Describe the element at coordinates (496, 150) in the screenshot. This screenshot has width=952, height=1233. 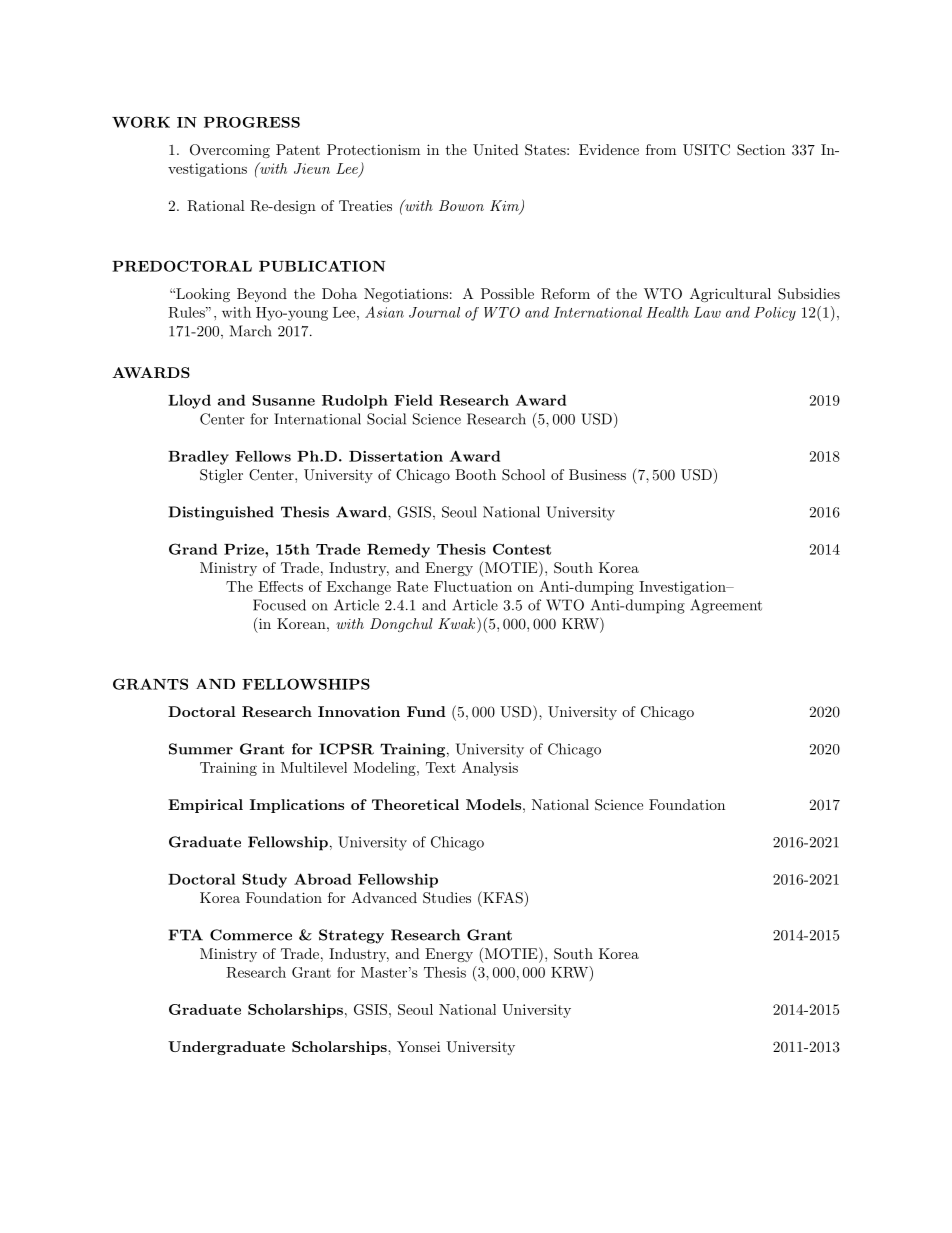
I see `United` at that location.
